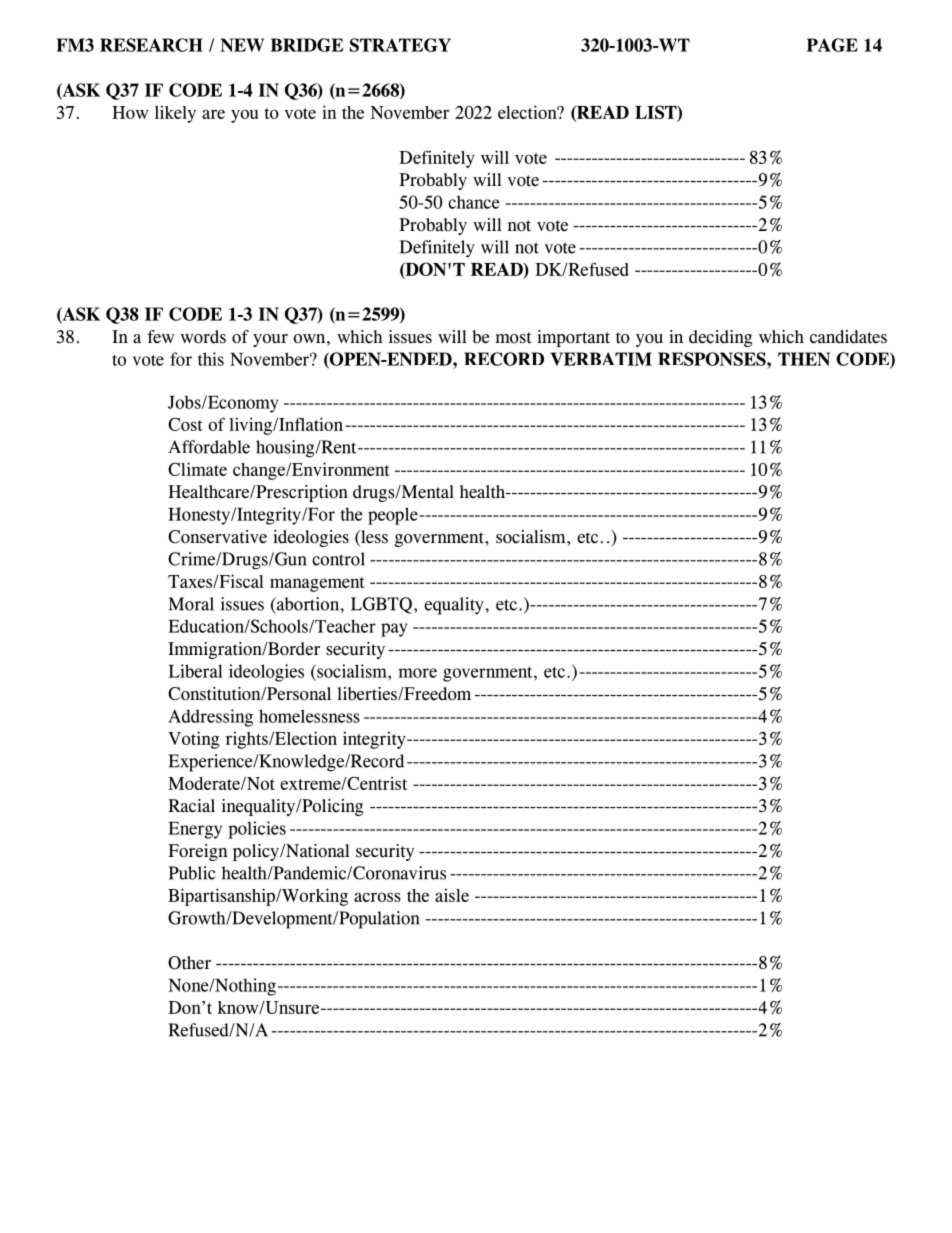 This document has width=952, height=1233. Describe the element at coordinates (417, 673) in the document. I see `more` at that location.
